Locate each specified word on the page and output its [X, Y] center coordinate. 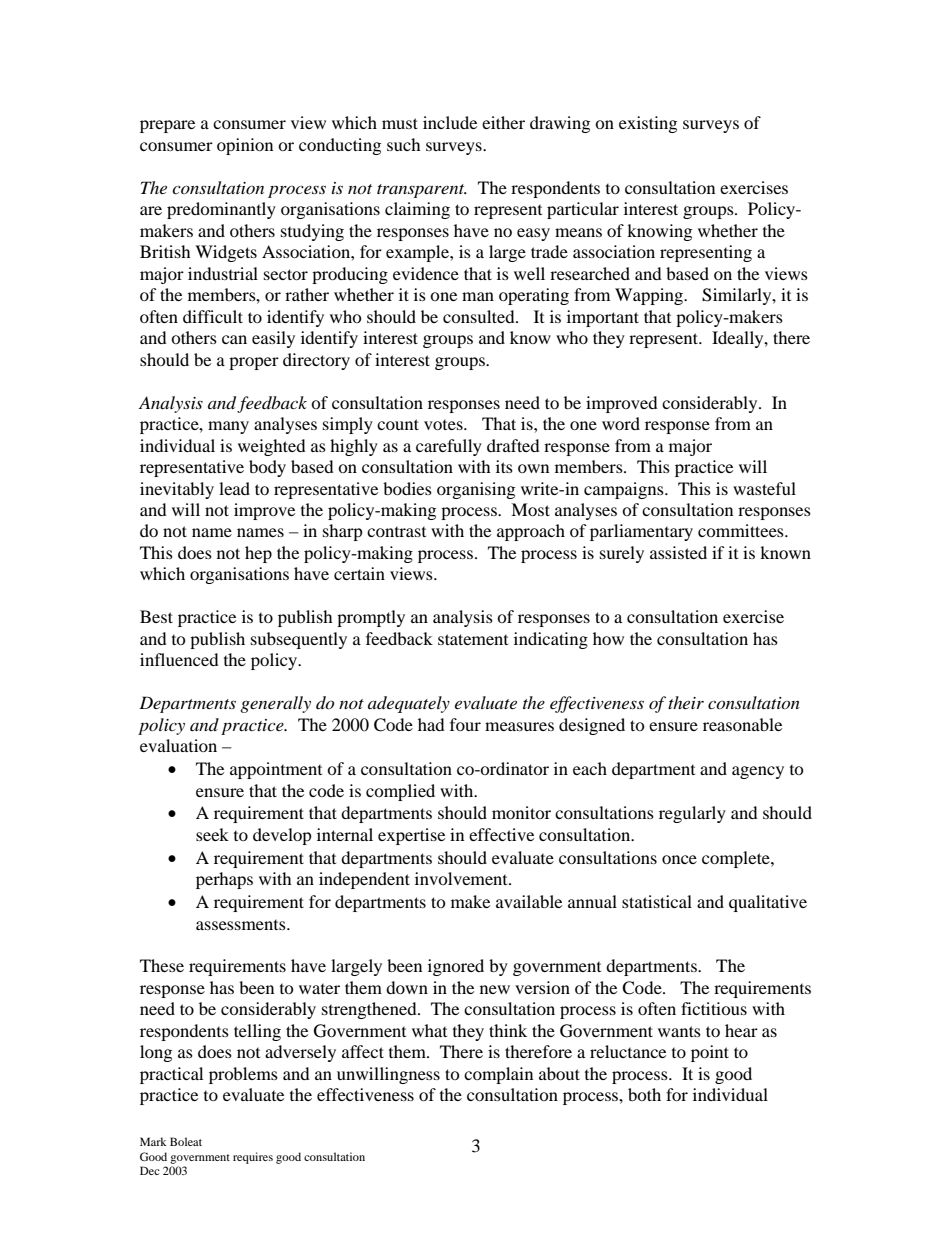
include [450, 122]
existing [648, 124]
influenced [179, 659]
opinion [245, 146]
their [686, 702]
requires [253, 1158]
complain [498, 1075]
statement [473, 639]
